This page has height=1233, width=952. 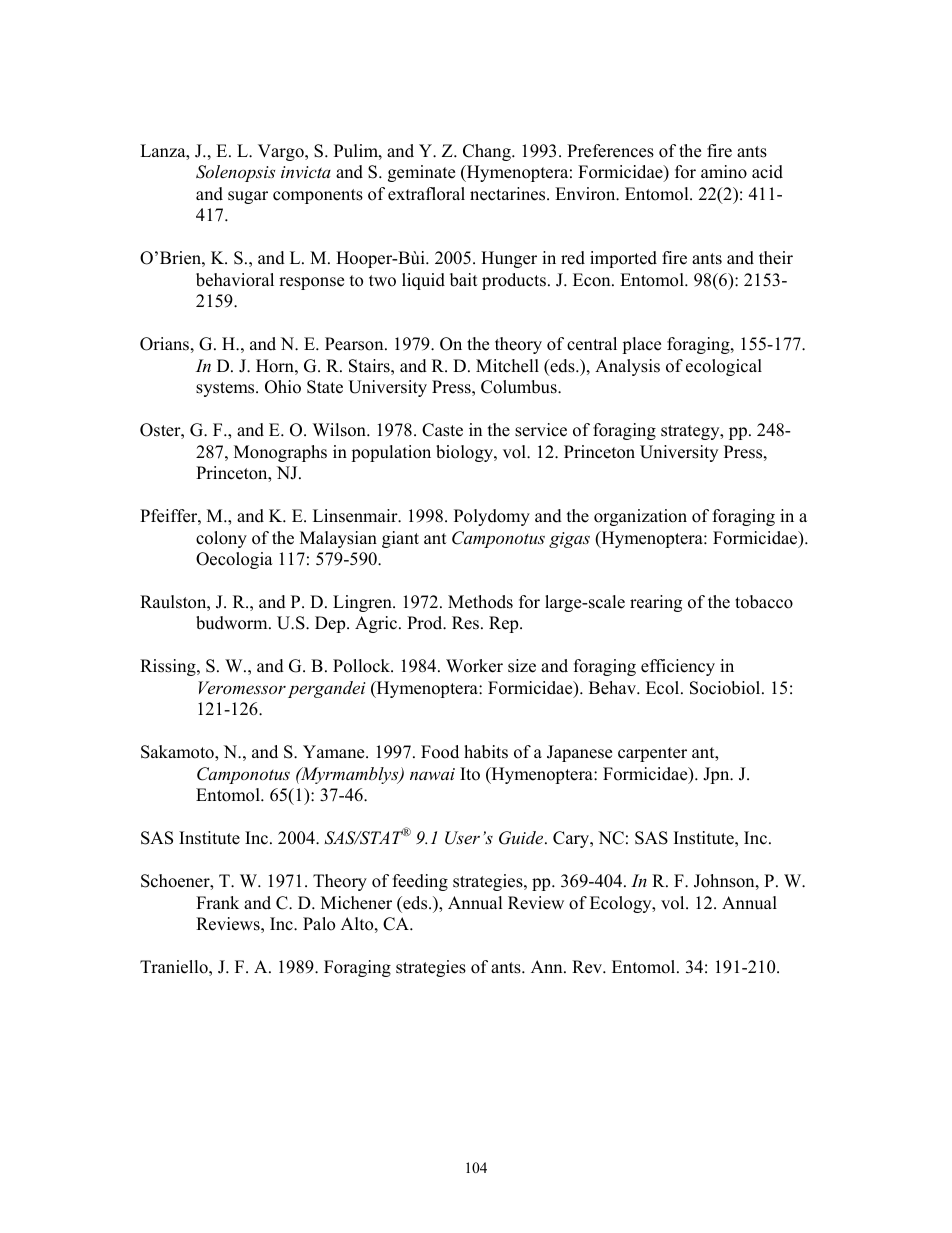 What do you see at coordinates (400, 539) in the page?
I see `giant` at bounding box center [400, 539].
